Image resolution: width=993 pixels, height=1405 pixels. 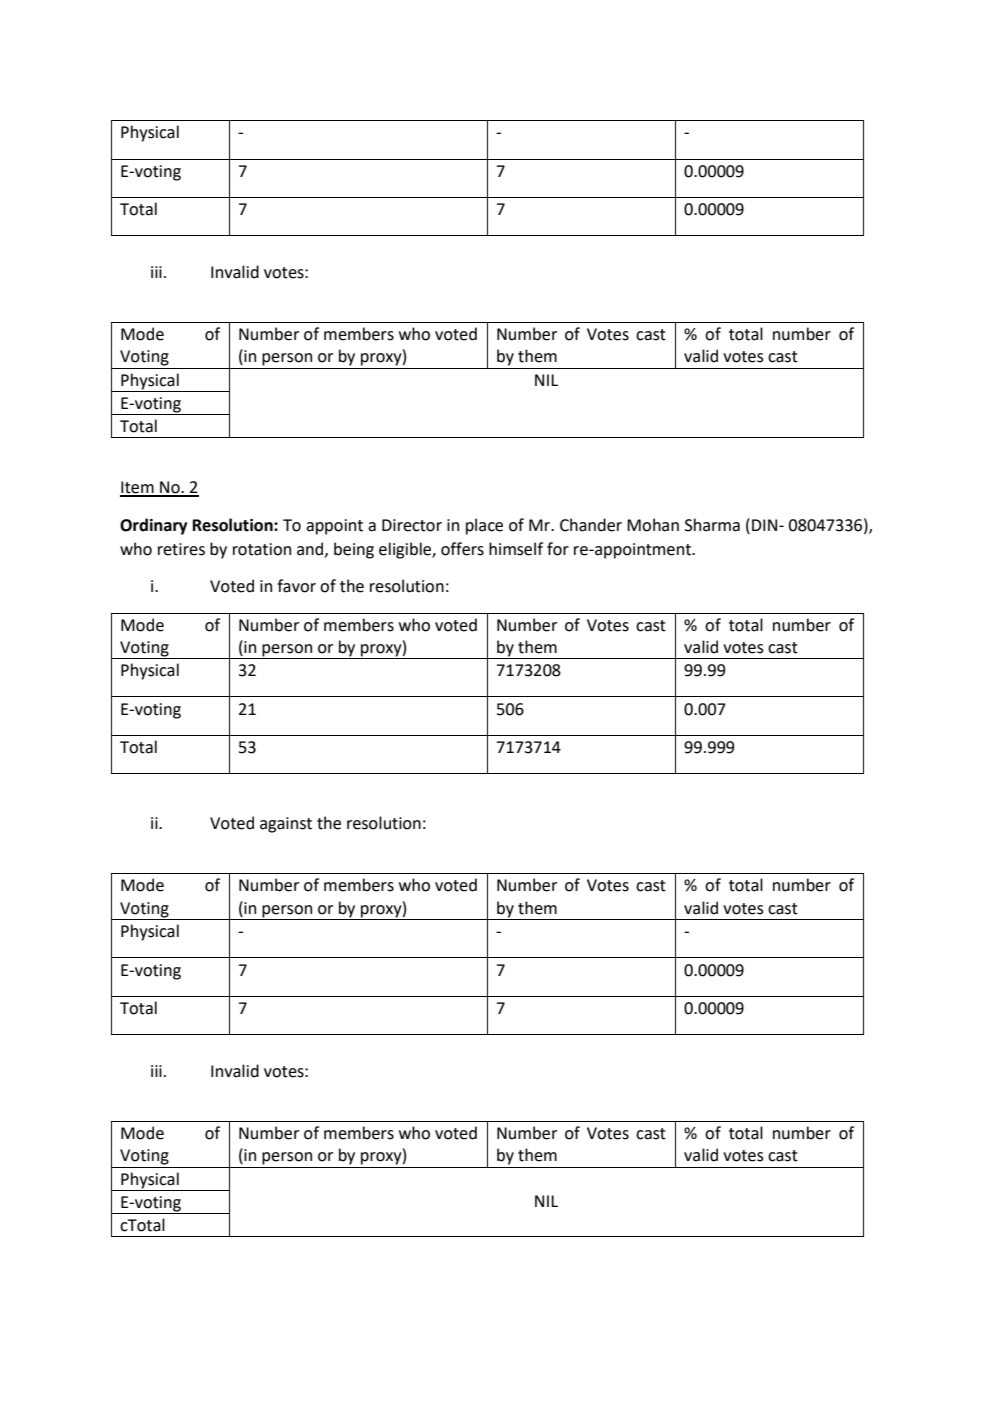 What do you see at coordinates (653, 525) in the screenshot?
I see `Mohan` at bounding box center [653, 525].
